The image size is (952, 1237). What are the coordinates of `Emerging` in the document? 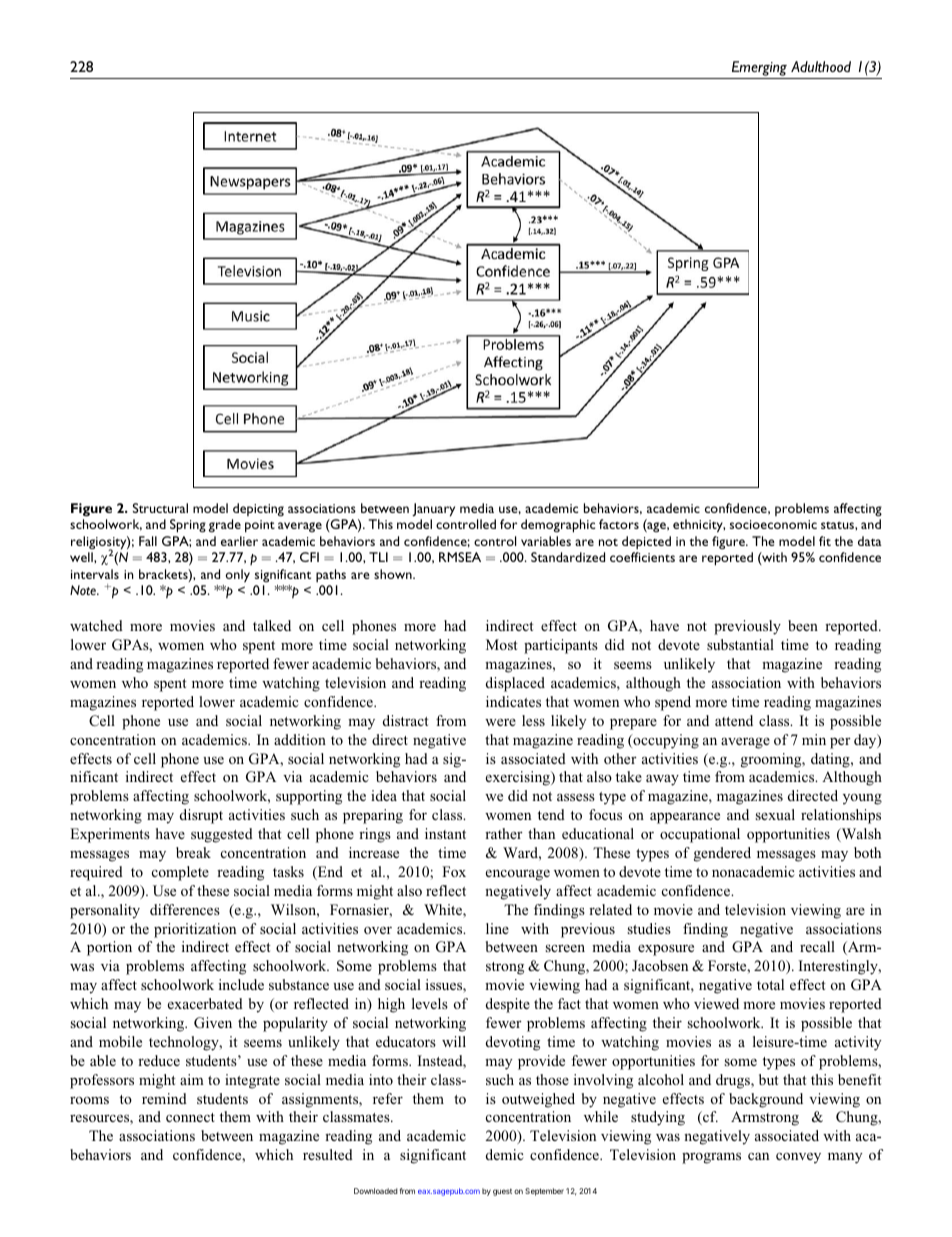 It's located at (759, 68).
